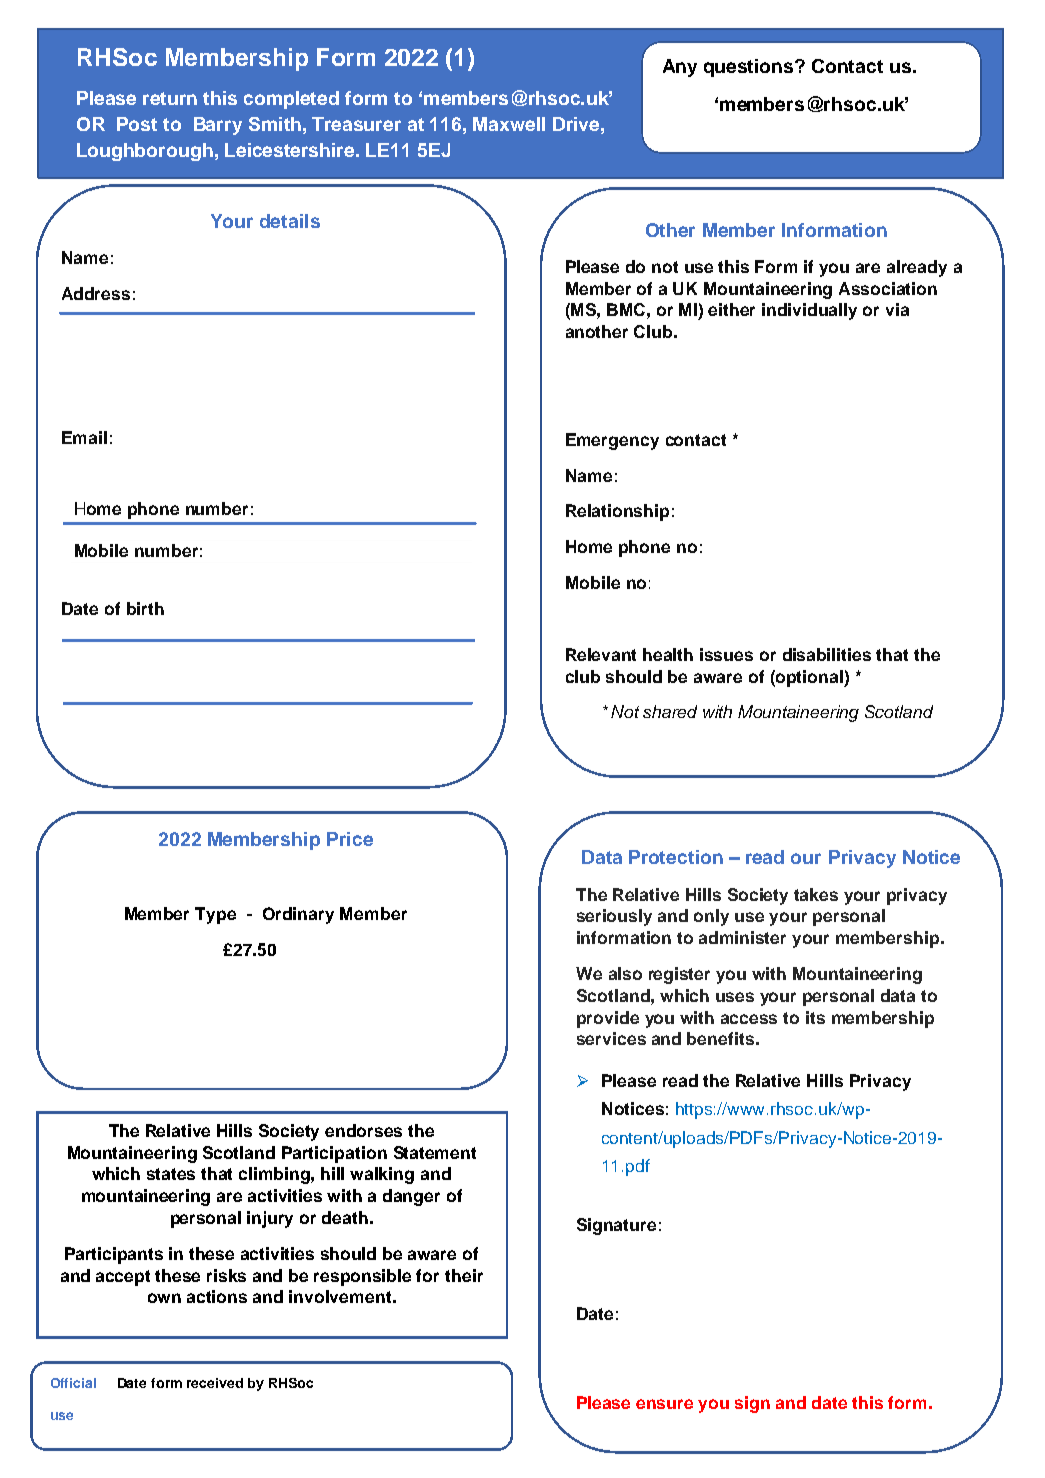 The width and height of the document is (1045, 1478). Describe the element at coordinates (664, 1404) in the document. I see `ensure` at that location.
